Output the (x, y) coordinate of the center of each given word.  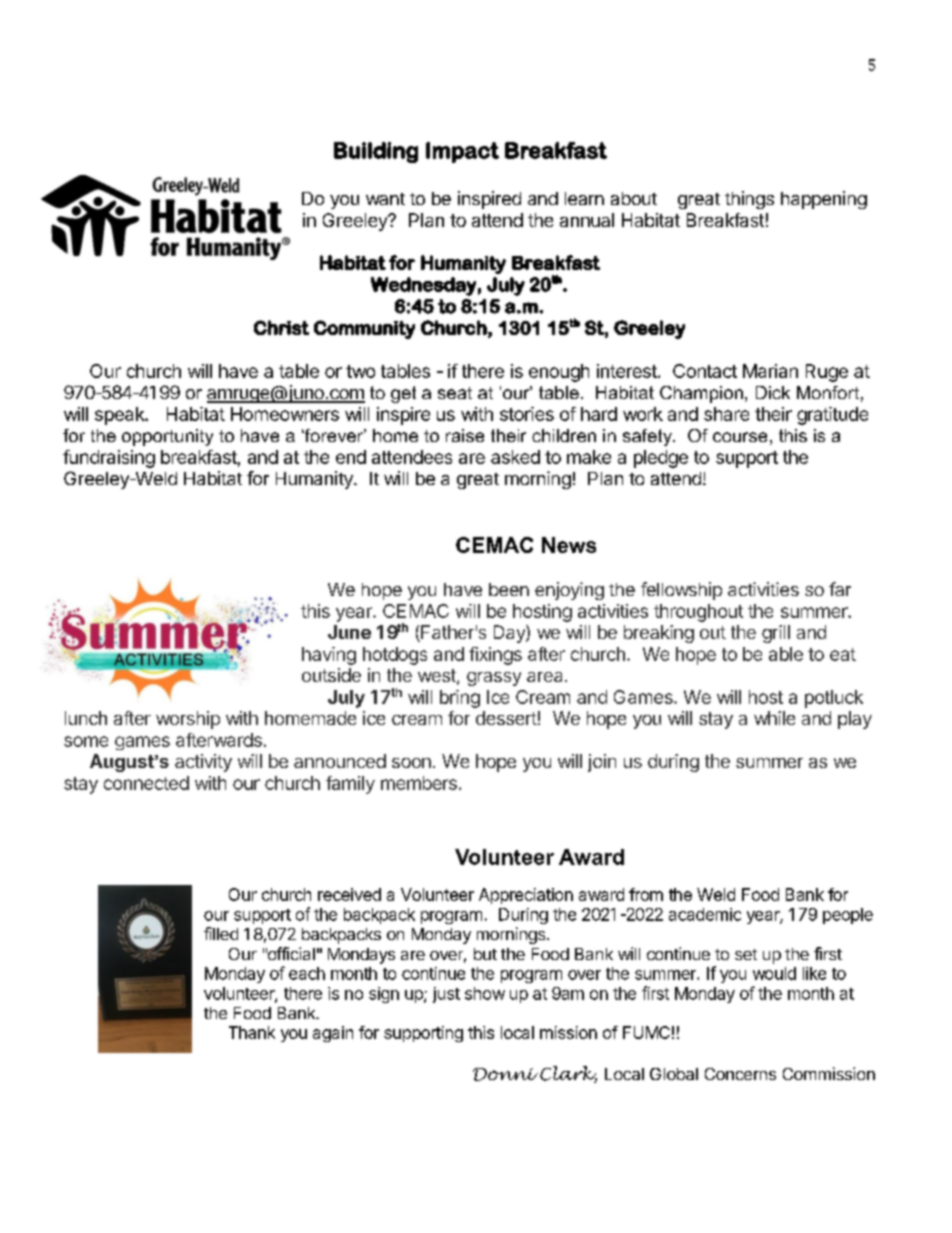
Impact (462, 152)
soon (411, 763)
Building (376, 152)
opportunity (167, 437)
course (740, 437)
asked (515, 457)
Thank (252, 1032)
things (749, 200)
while (774, 718)
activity (203, 763)
